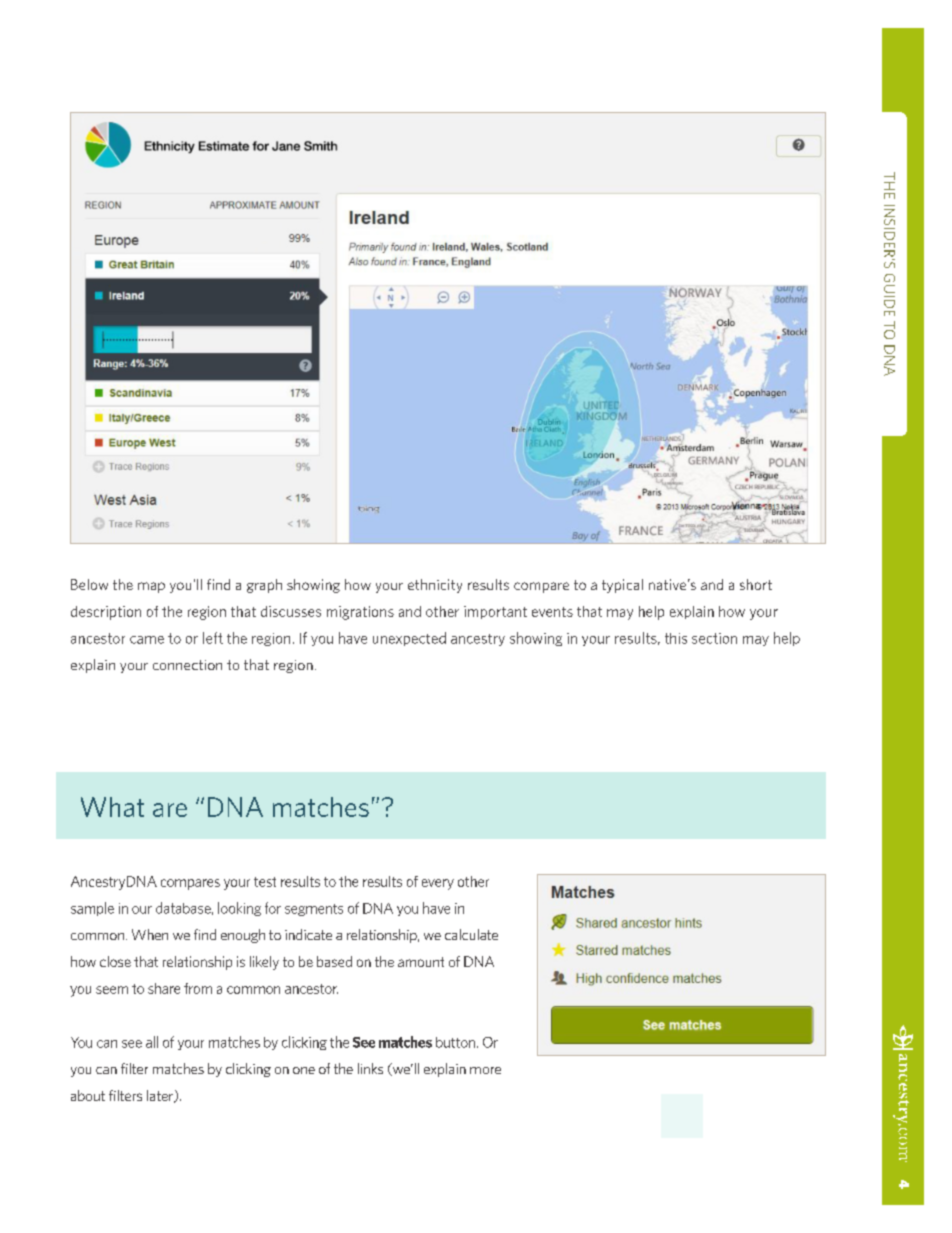 Image resolution: width=952 pixels, height=1233 pixels. I want to click on every, so click(438, 884).
